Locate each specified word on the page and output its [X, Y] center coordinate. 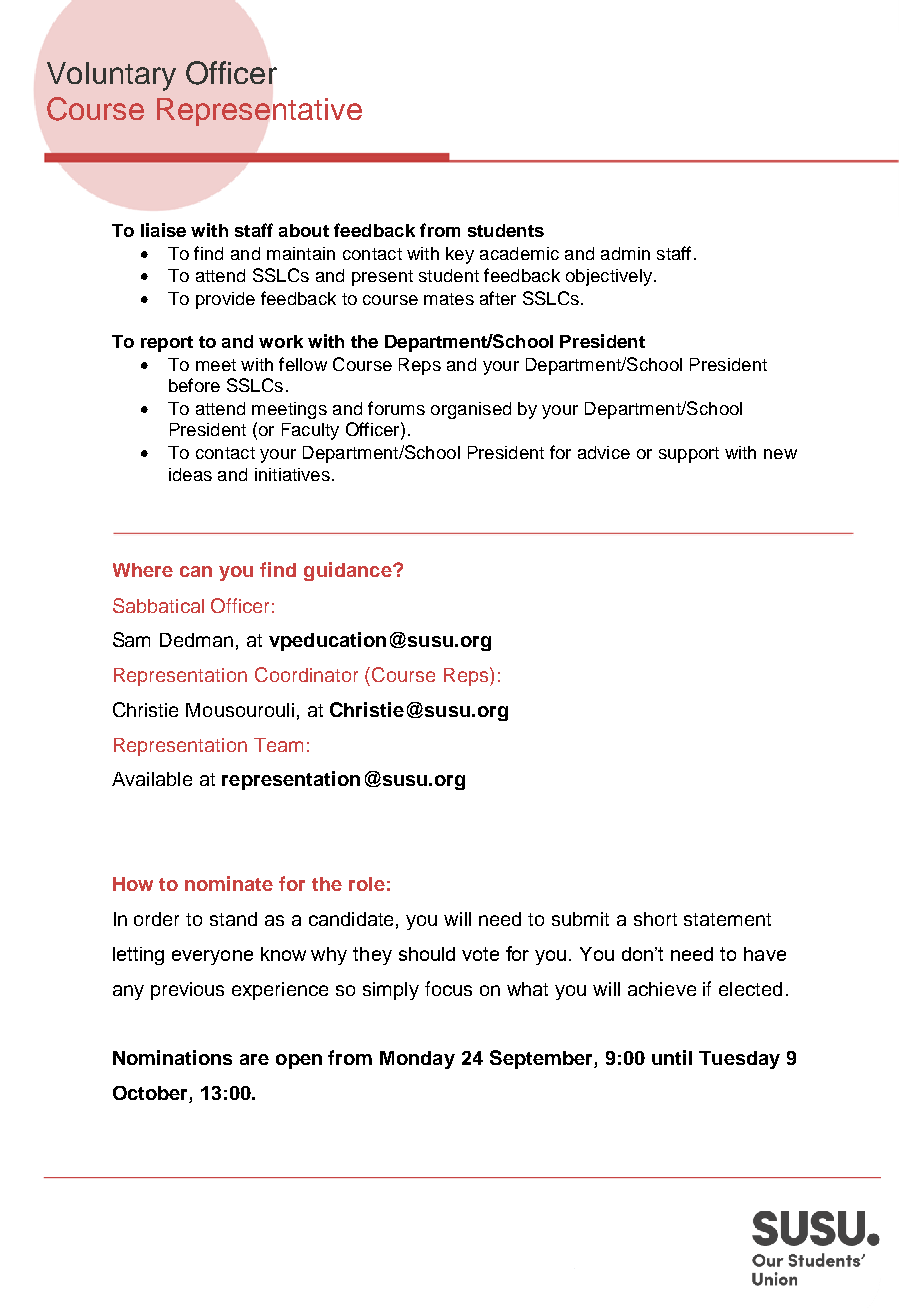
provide [225, 300]
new [780, 454]
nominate [229, 883]
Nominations [172, 1057]
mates [449, 299]
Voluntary [111, 76]
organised [471, 410]
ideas [190, 474]
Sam [131, 639]
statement [727, 919]
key [460, 255]
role [367, 884]
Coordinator [306, 674]
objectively [609, 277]
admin [625, 253]
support [689, 455]
